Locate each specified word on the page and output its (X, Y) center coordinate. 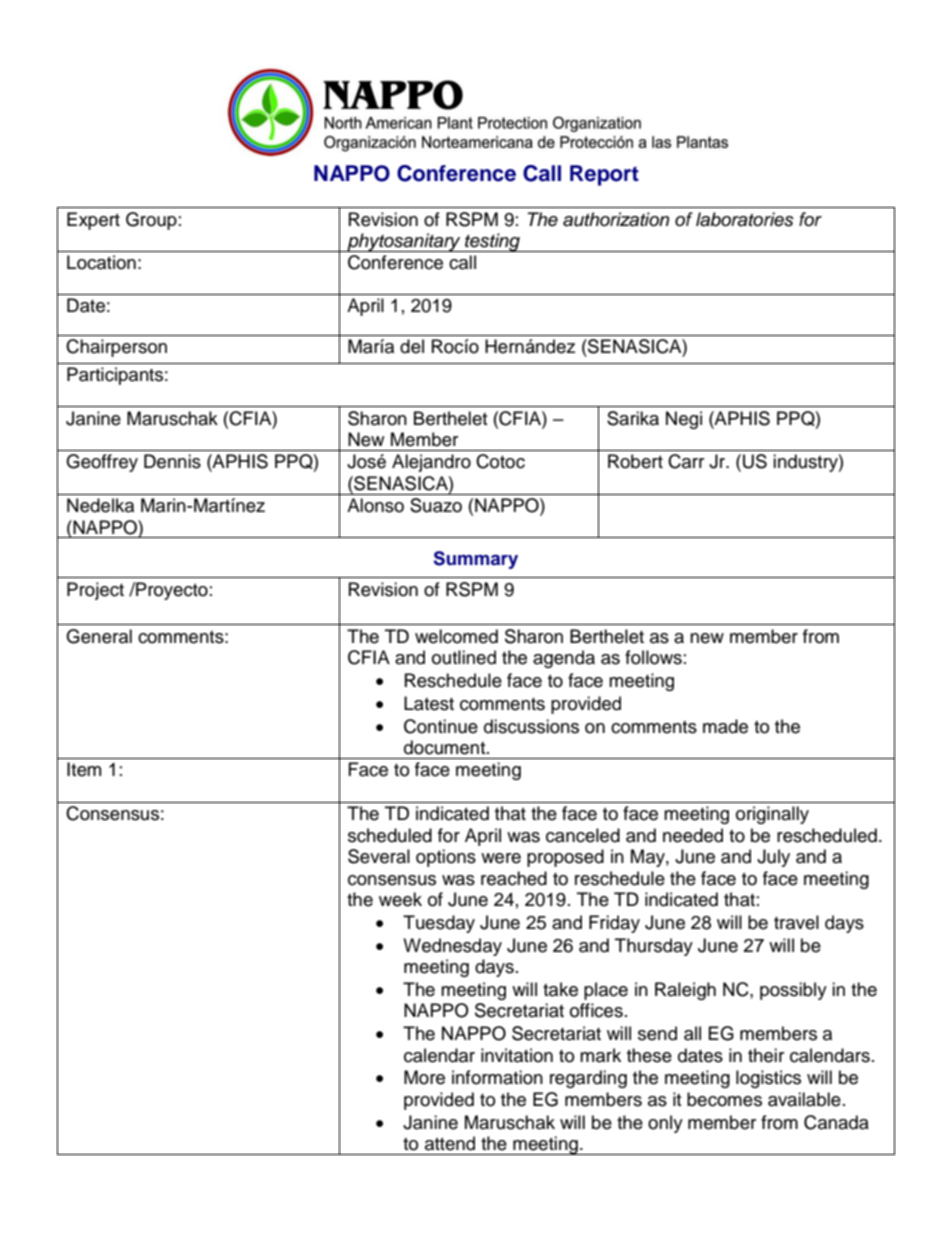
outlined (464, 657)
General (99, 636)
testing (492, 242)
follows (653, 657)
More (424, 1077)
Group (151, 221)
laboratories (745, 219)
